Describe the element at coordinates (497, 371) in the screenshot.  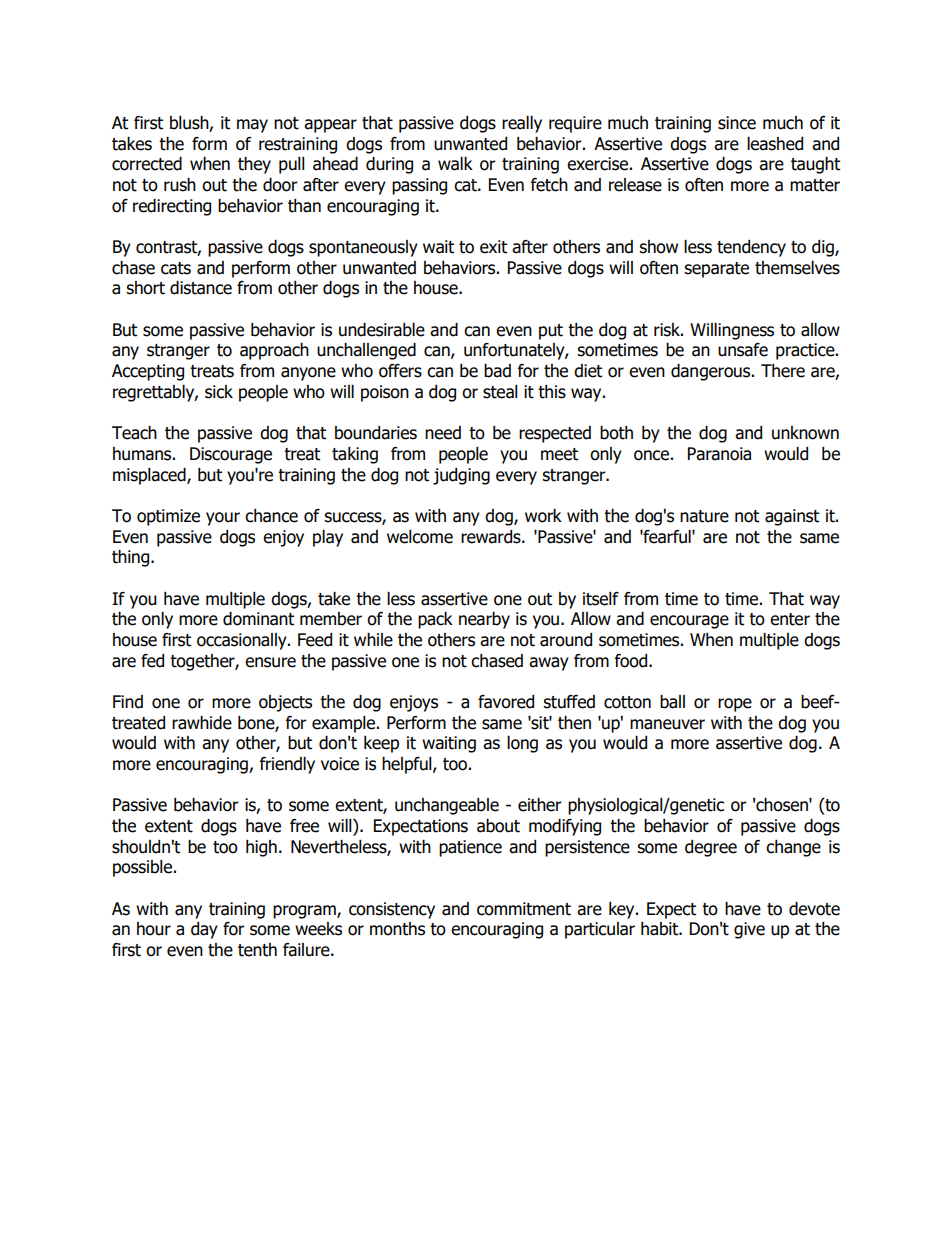
I see `bad` at that location.
